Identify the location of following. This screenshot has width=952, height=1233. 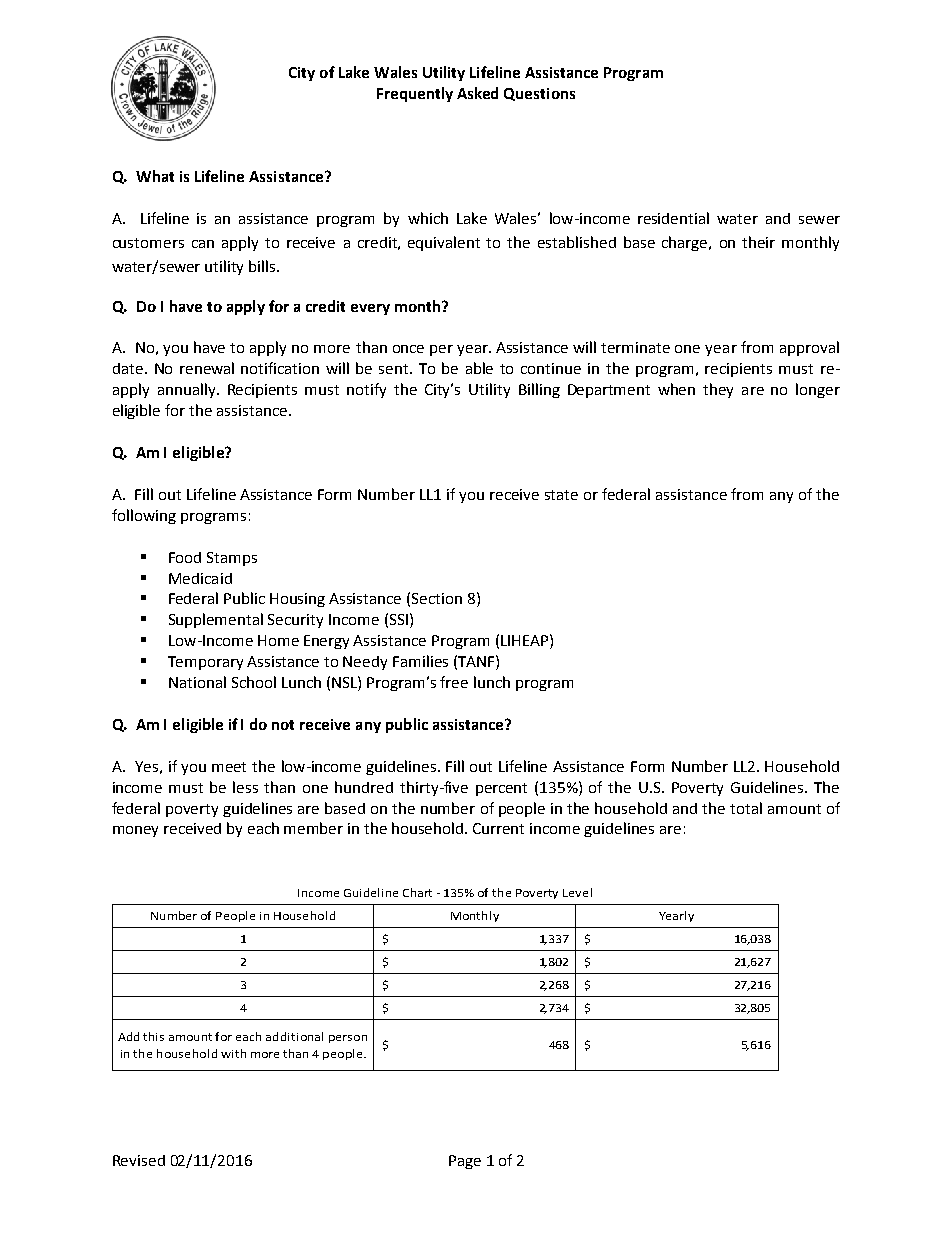
(144, 516).
